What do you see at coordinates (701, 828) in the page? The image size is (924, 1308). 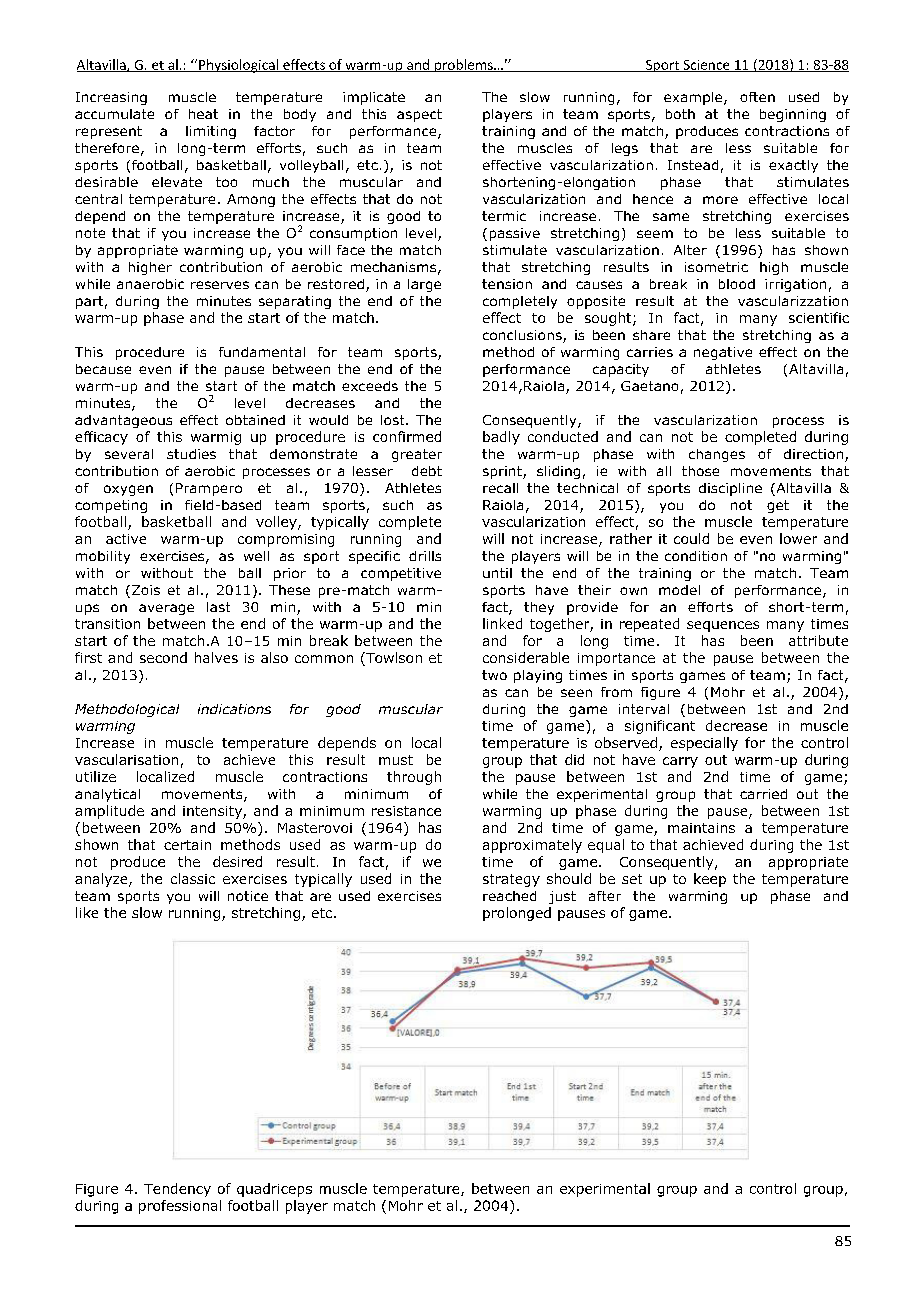 I see `maintains` at bounding box center [701, 828].
